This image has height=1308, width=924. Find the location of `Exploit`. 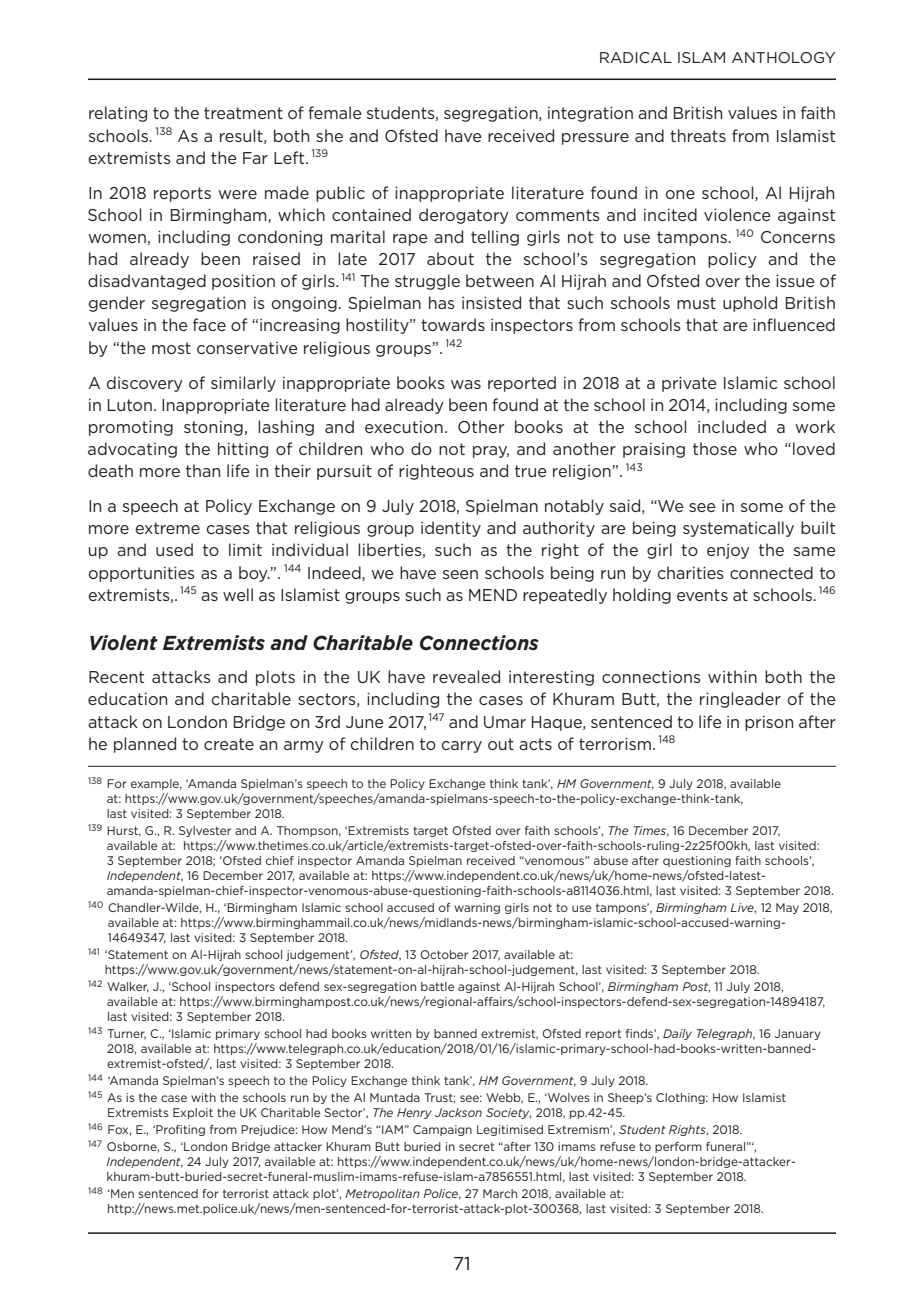

Exploit is located at coordinates (193, 1113).
